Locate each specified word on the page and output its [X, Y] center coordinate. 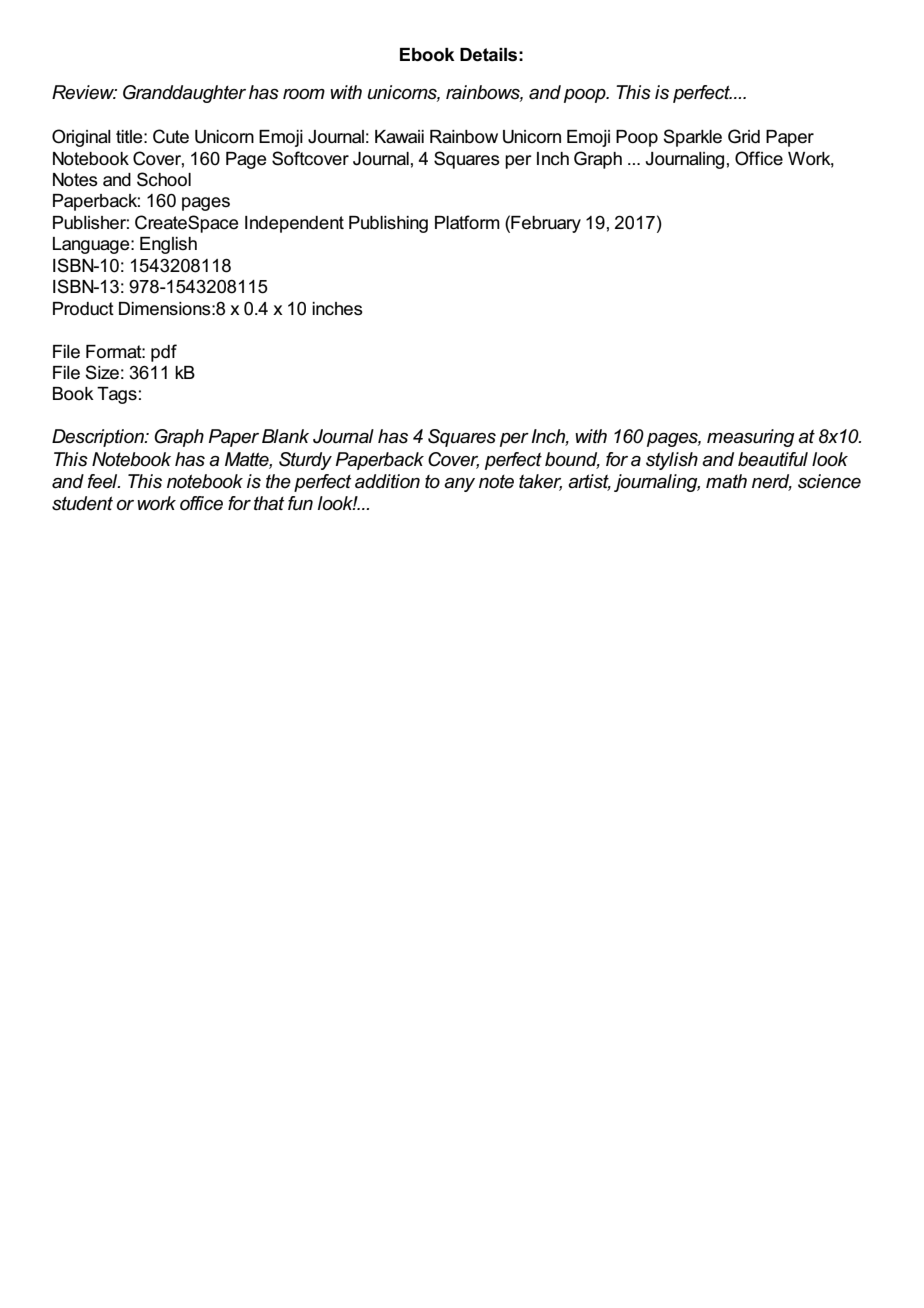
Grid [744, 136]
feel [104, 481]
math [726, 481]
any [459, 485]
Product [83, 309]
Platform [467, 222]
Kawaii [399, 137]
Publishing [388, 224]
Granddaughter [184, 94]
